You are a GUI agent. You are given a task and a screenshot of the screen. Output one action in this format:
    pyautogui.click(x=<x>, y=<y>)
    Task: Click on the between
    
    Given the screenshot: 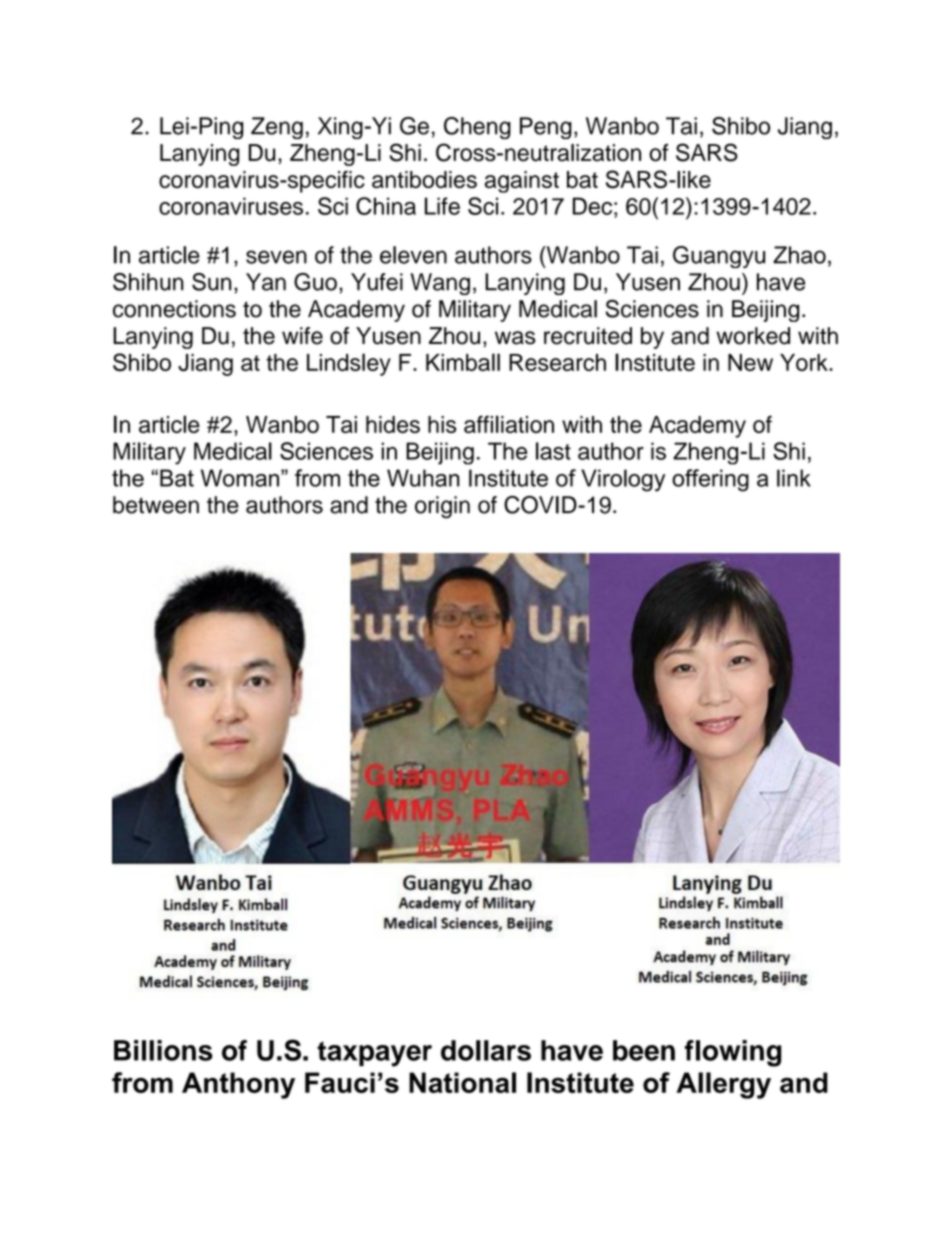 What is the action you would take?
    pyautogui.click(x=156, y=505)
